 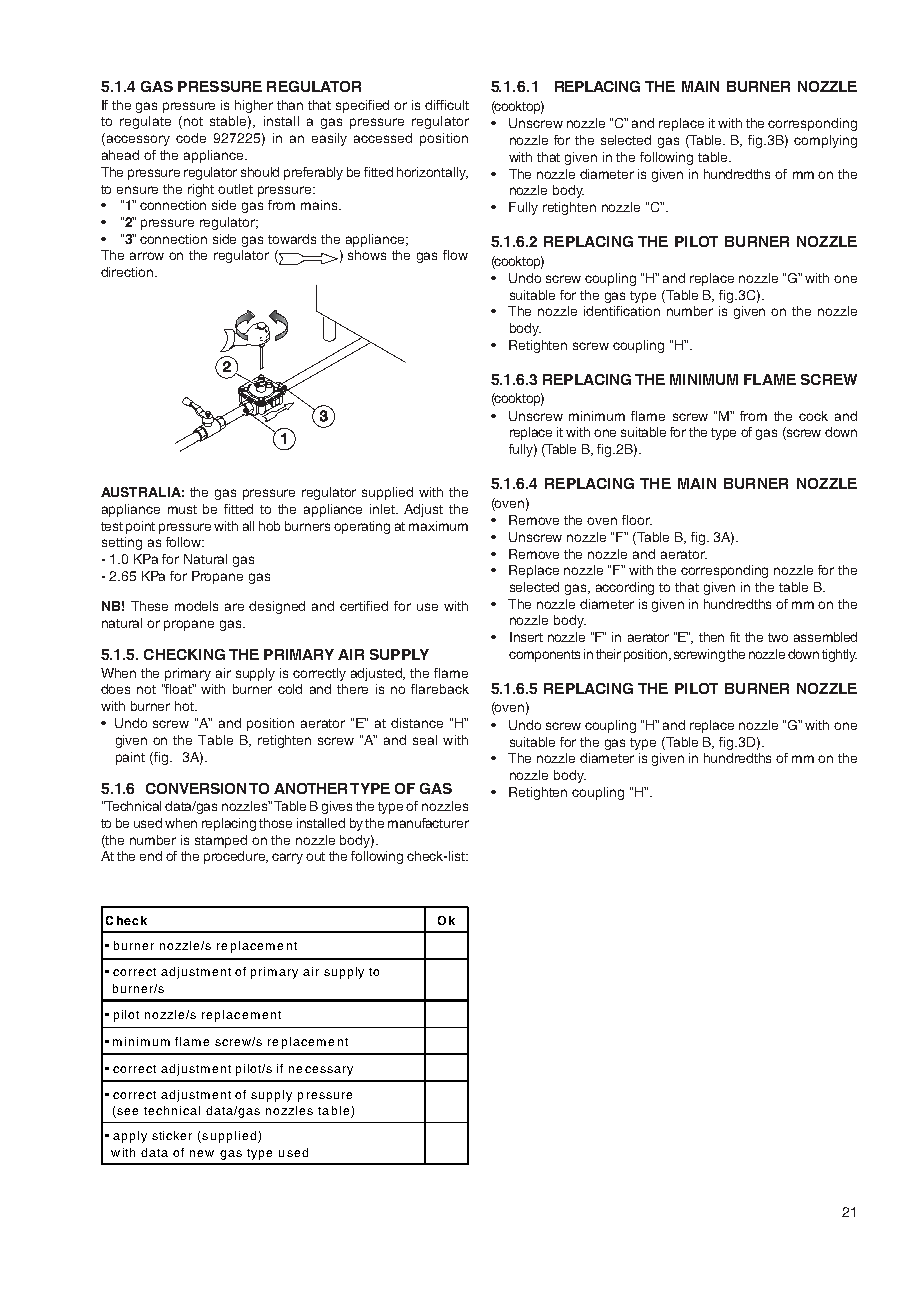 I want to click on stamped, so click(x=221, y=841).
